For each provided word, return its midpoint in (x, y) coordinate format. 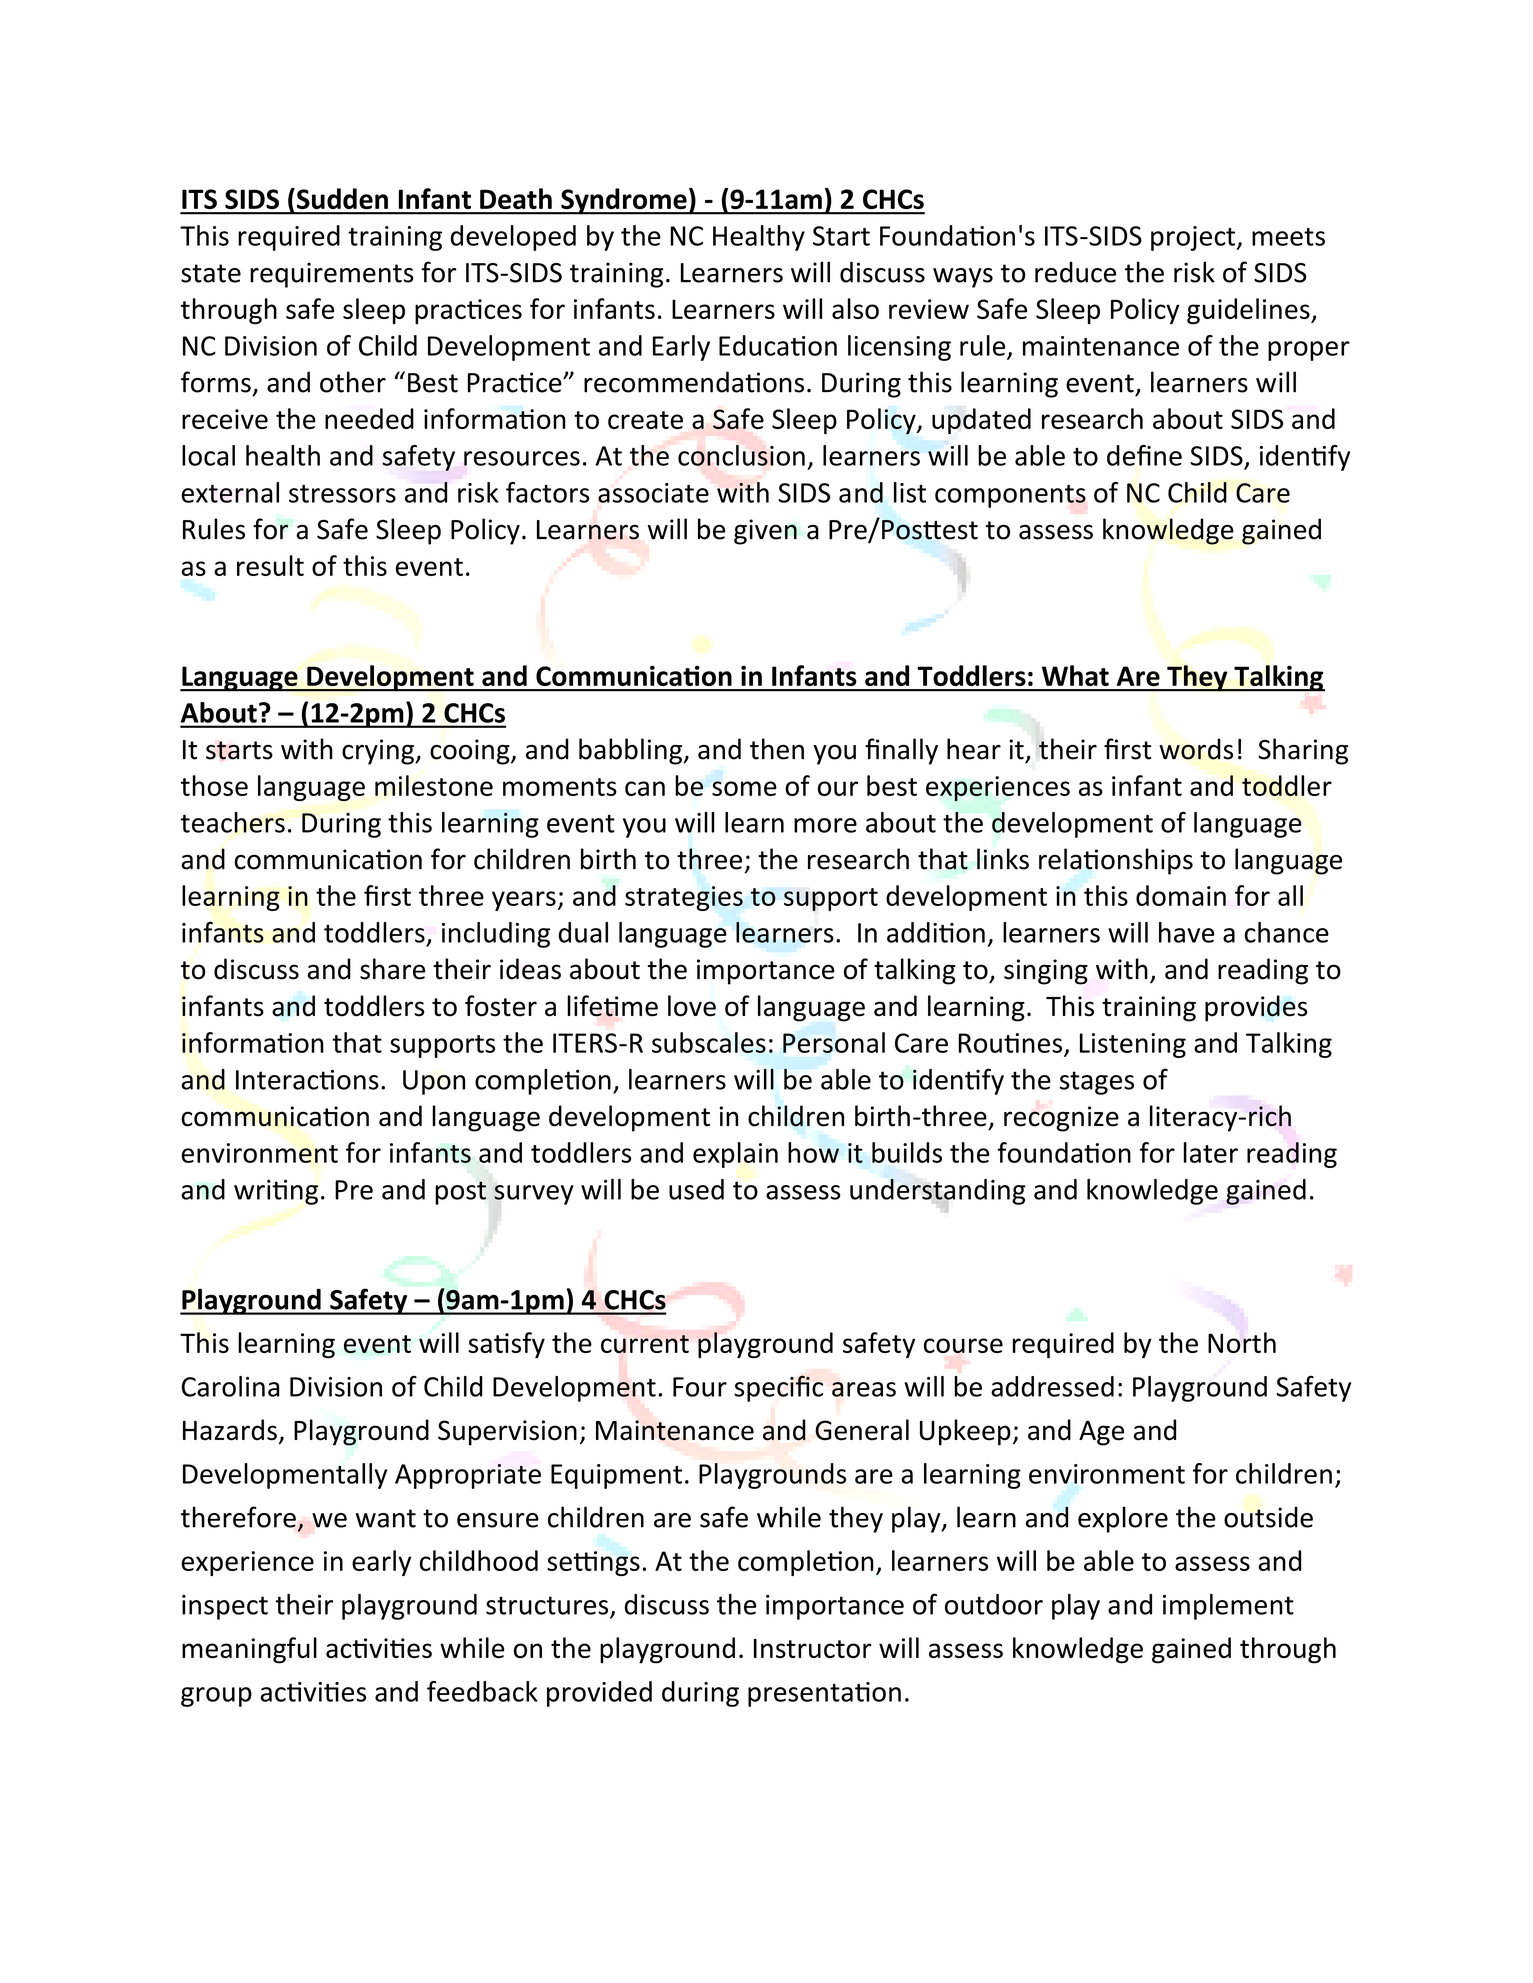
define (1144, 455)
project (1193, 238)
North (1242, 1342)
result (270, 565)
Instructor (812, 1648)
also (855, 308)
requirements (332, 275)
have (1187, 932)
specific (778, 1388)
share (392, 969)
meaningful (249, 1650)
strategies (684, 898)
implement (1228, 1607)
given (765, 532)
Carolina (230, 1386)
